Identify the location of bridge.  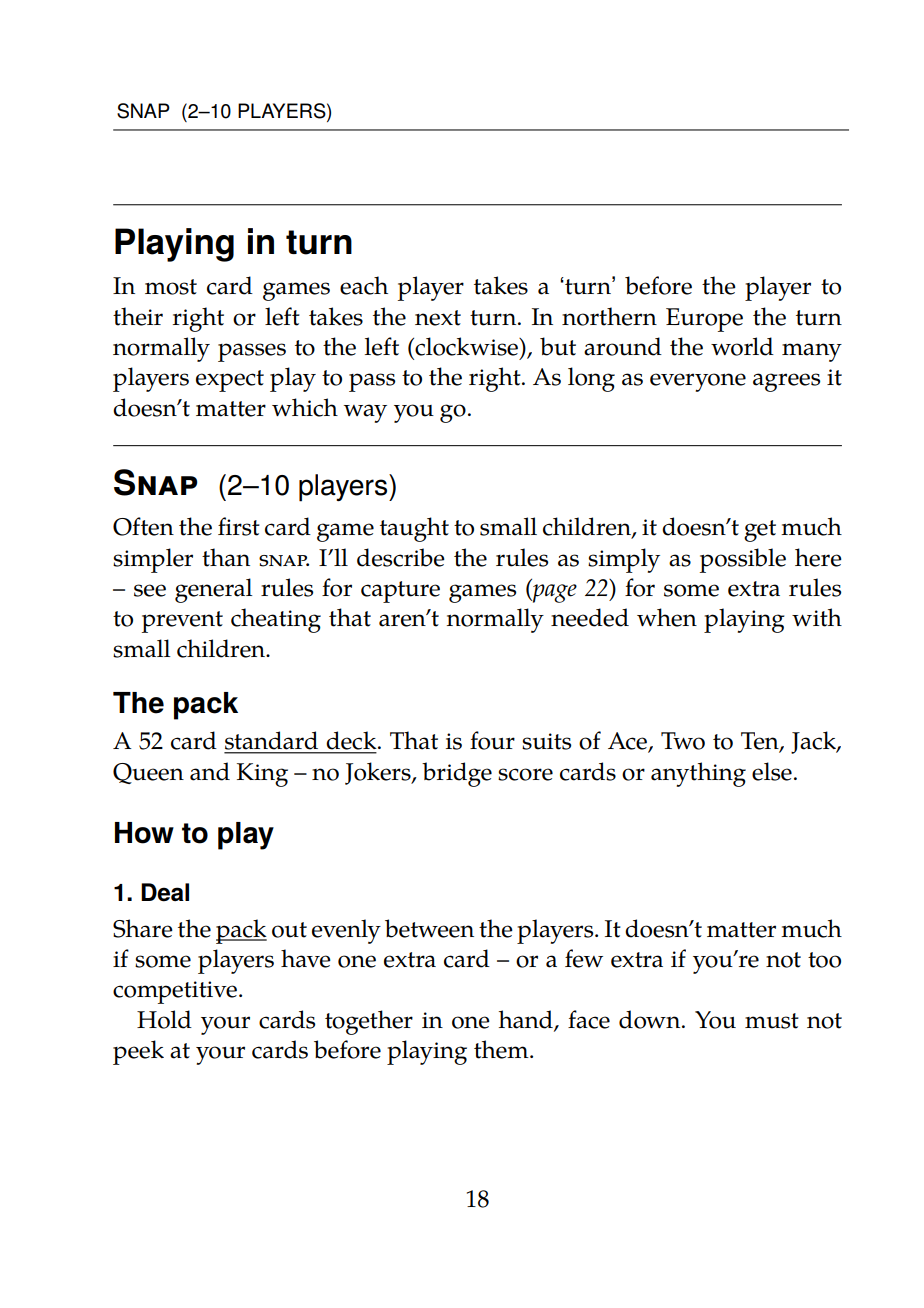
(457, 774).
